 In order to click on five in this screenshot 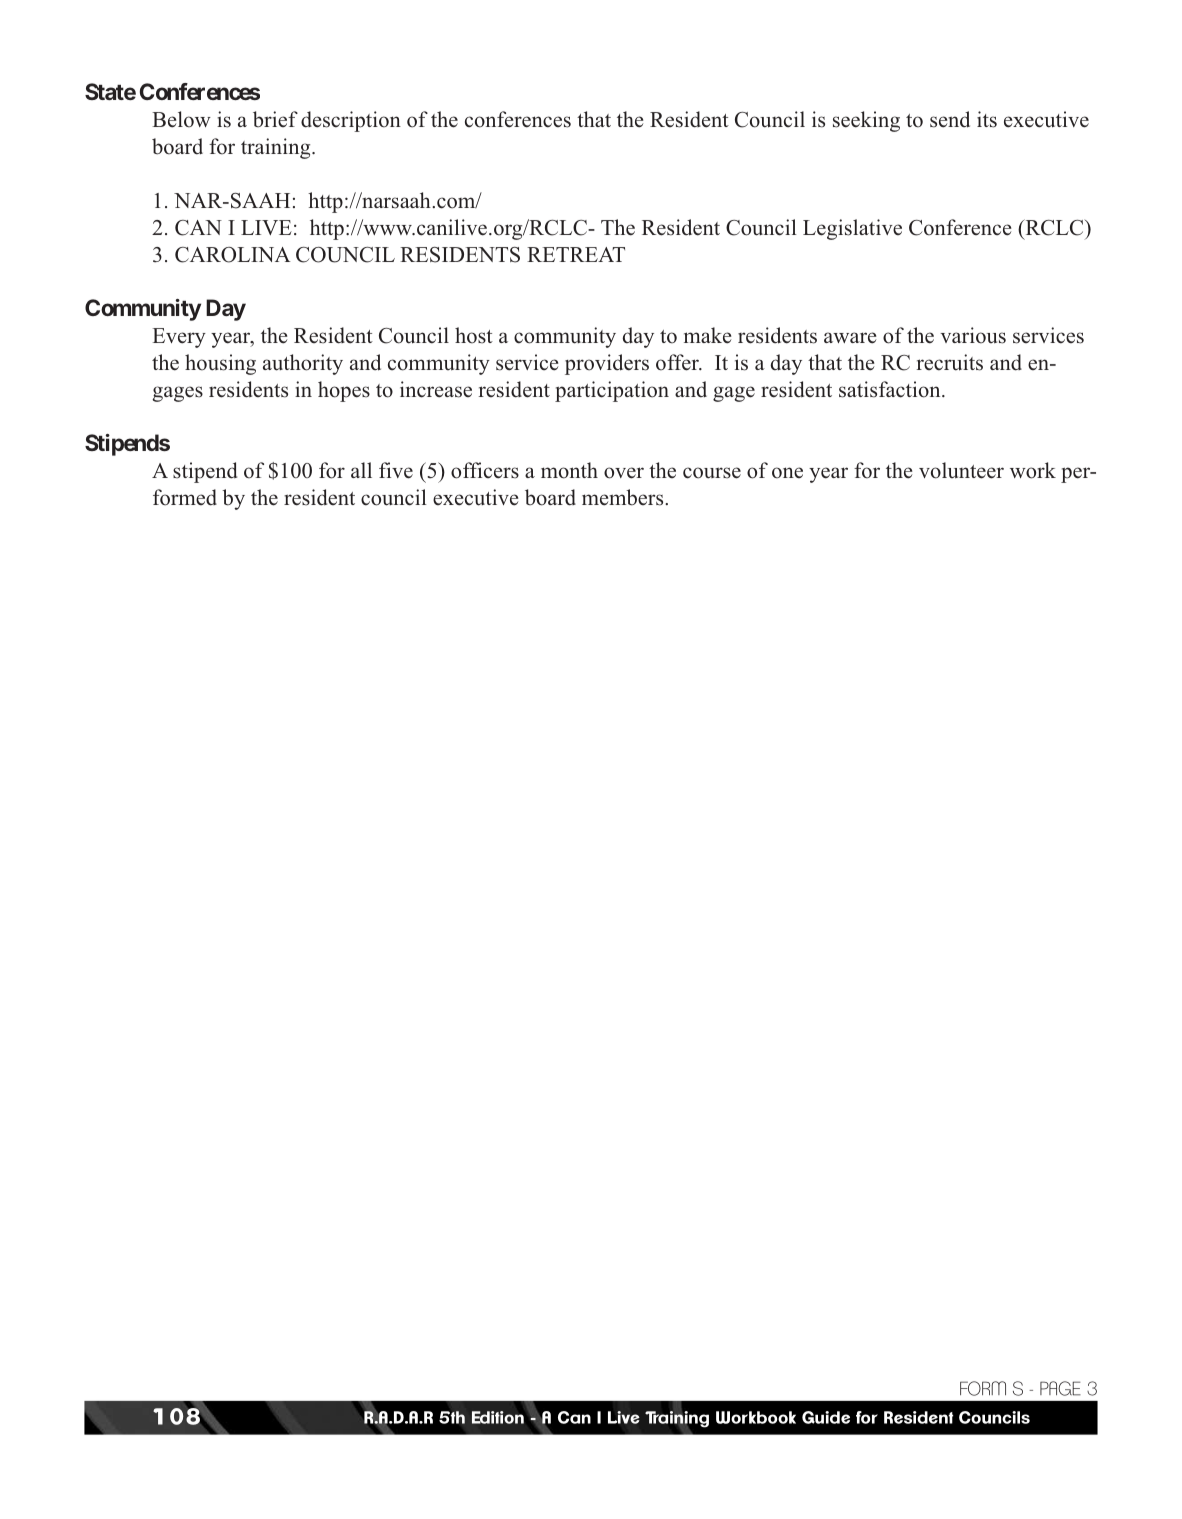, I will do `click(396, 470)`.
